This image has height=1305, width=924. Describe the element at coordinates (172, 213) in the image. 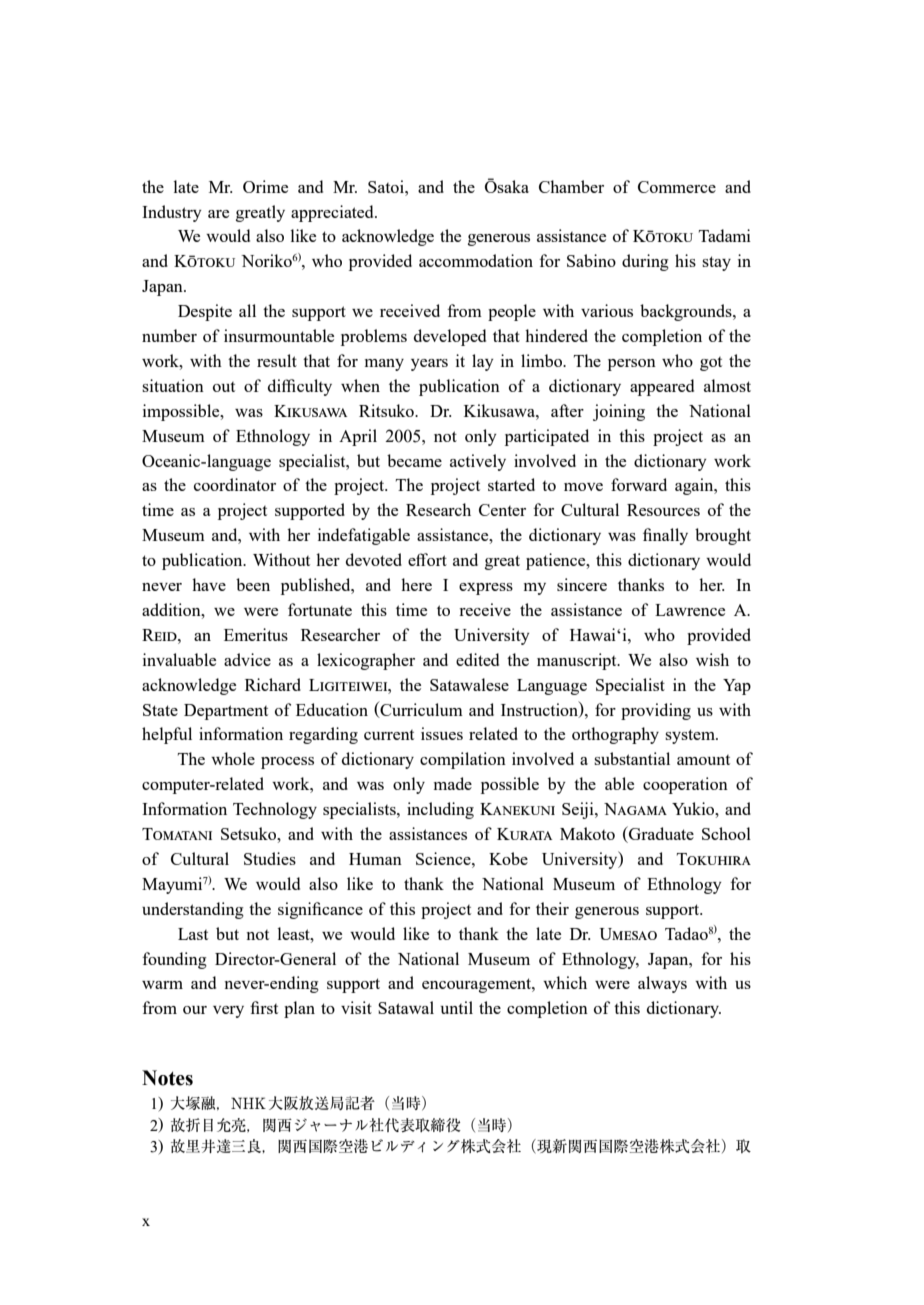

I see `Industry` at that location.
